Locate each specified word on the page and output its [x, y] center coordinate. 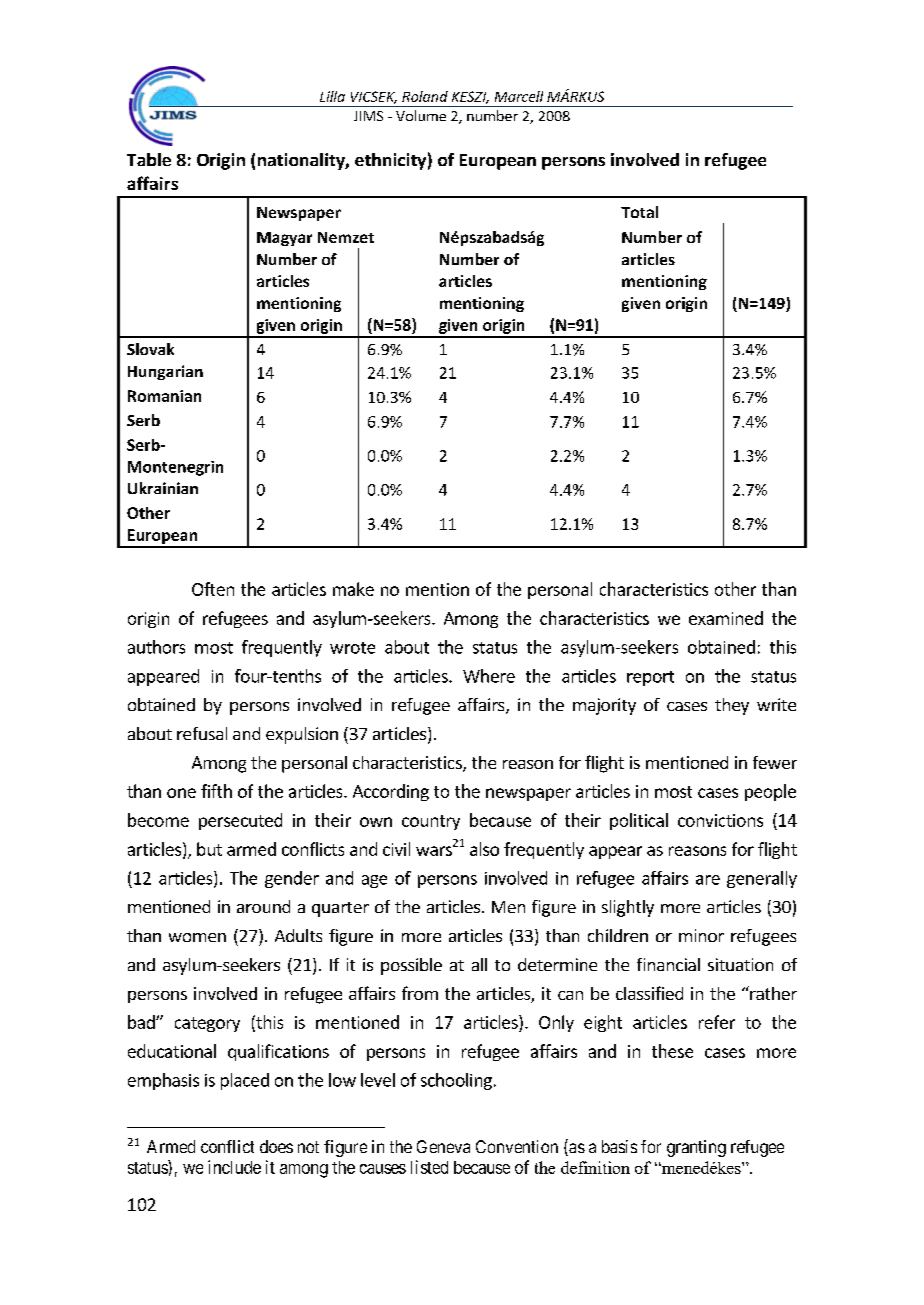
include [234, 1167]
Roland [425, 96]
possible [411, 966]
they [732, 706]
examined [726, 618]
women [197, 937]
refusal [202, 733]
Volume [421, 115]
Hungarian [165, 372]
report [650, 678]
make [353, 589]
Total [639, 212]
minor [701, 935]
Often [213, 589]
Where [489, 676]
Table [149, 159]
